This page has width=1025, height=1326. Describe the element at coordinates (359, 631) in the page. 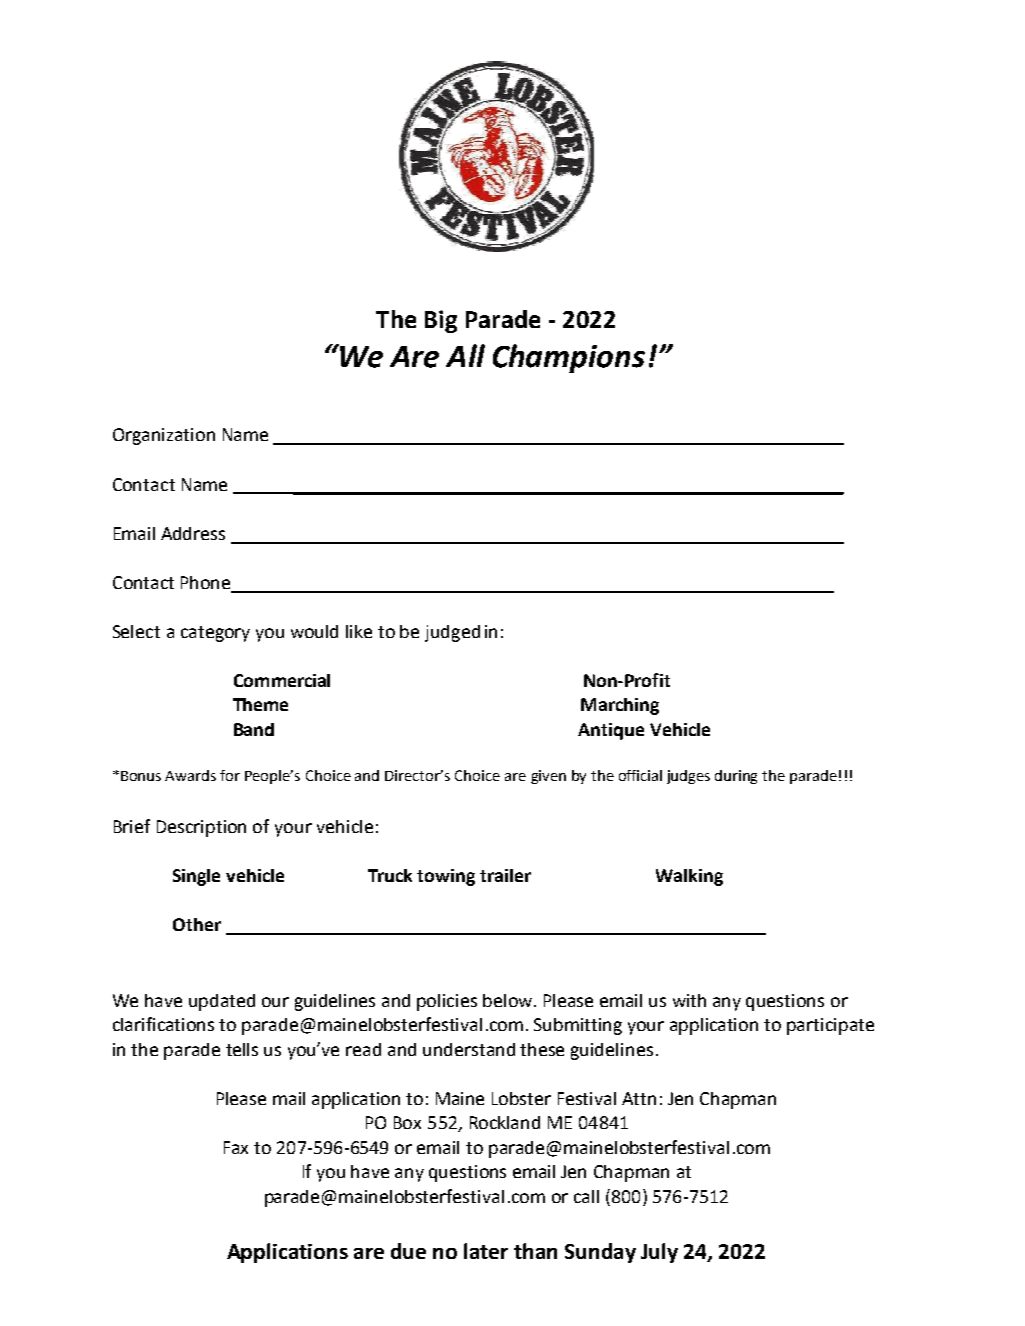

I see `like` at that location.
